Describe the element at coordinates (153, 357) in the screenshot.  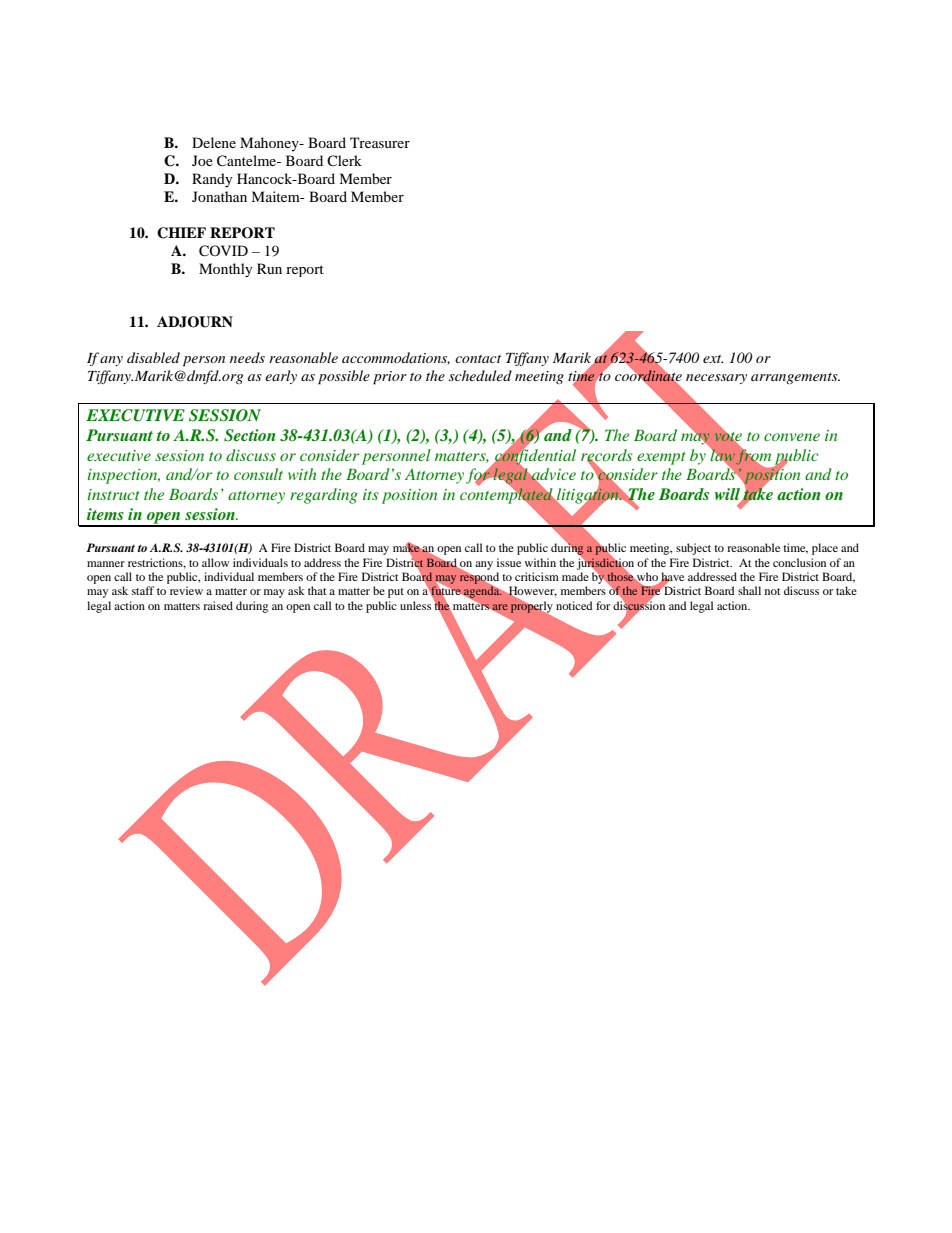
I see `disabled` at that location.
